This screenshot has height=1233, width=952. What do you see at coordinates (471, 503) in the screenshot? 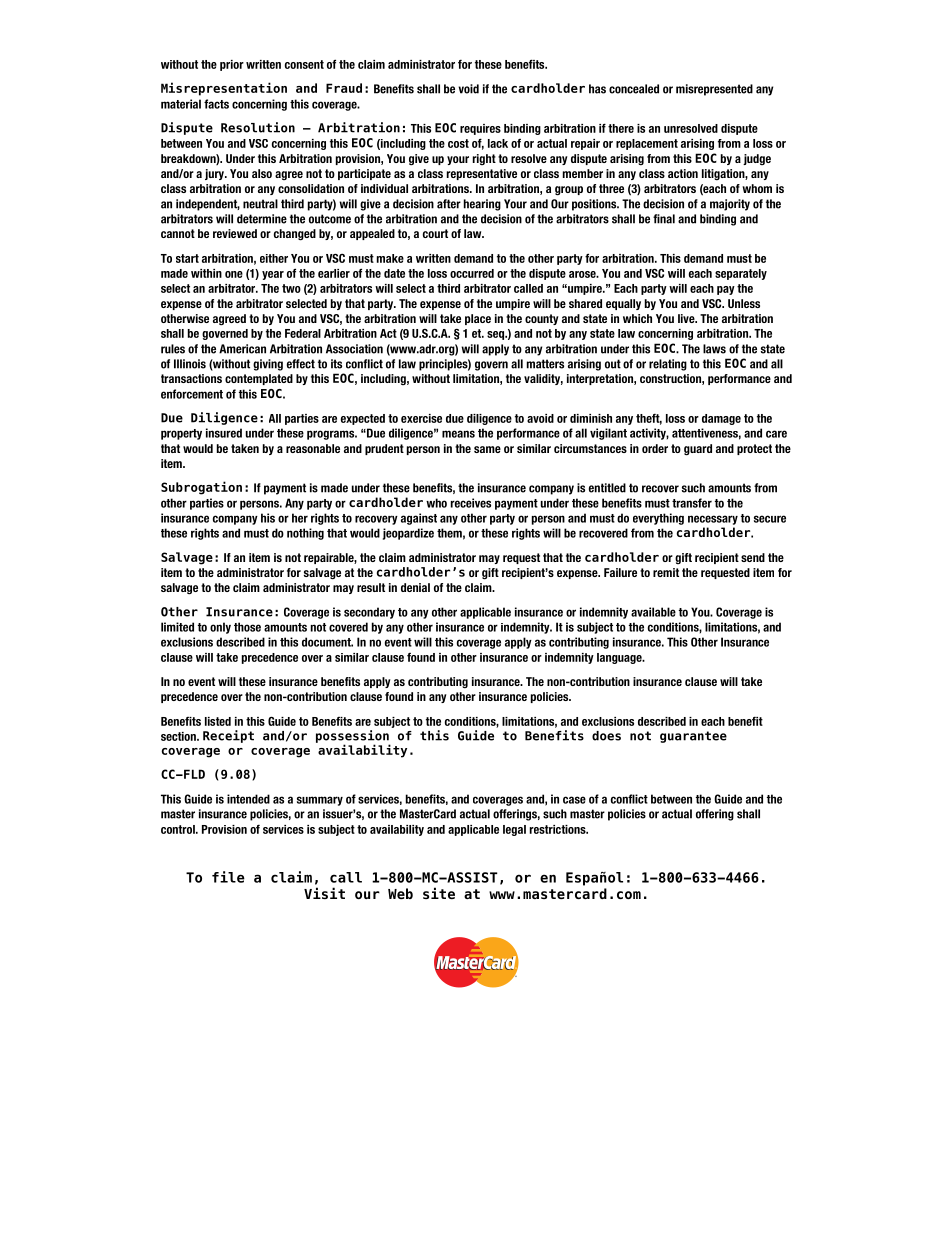
I see `receives` at bounding box center [471, 503].
